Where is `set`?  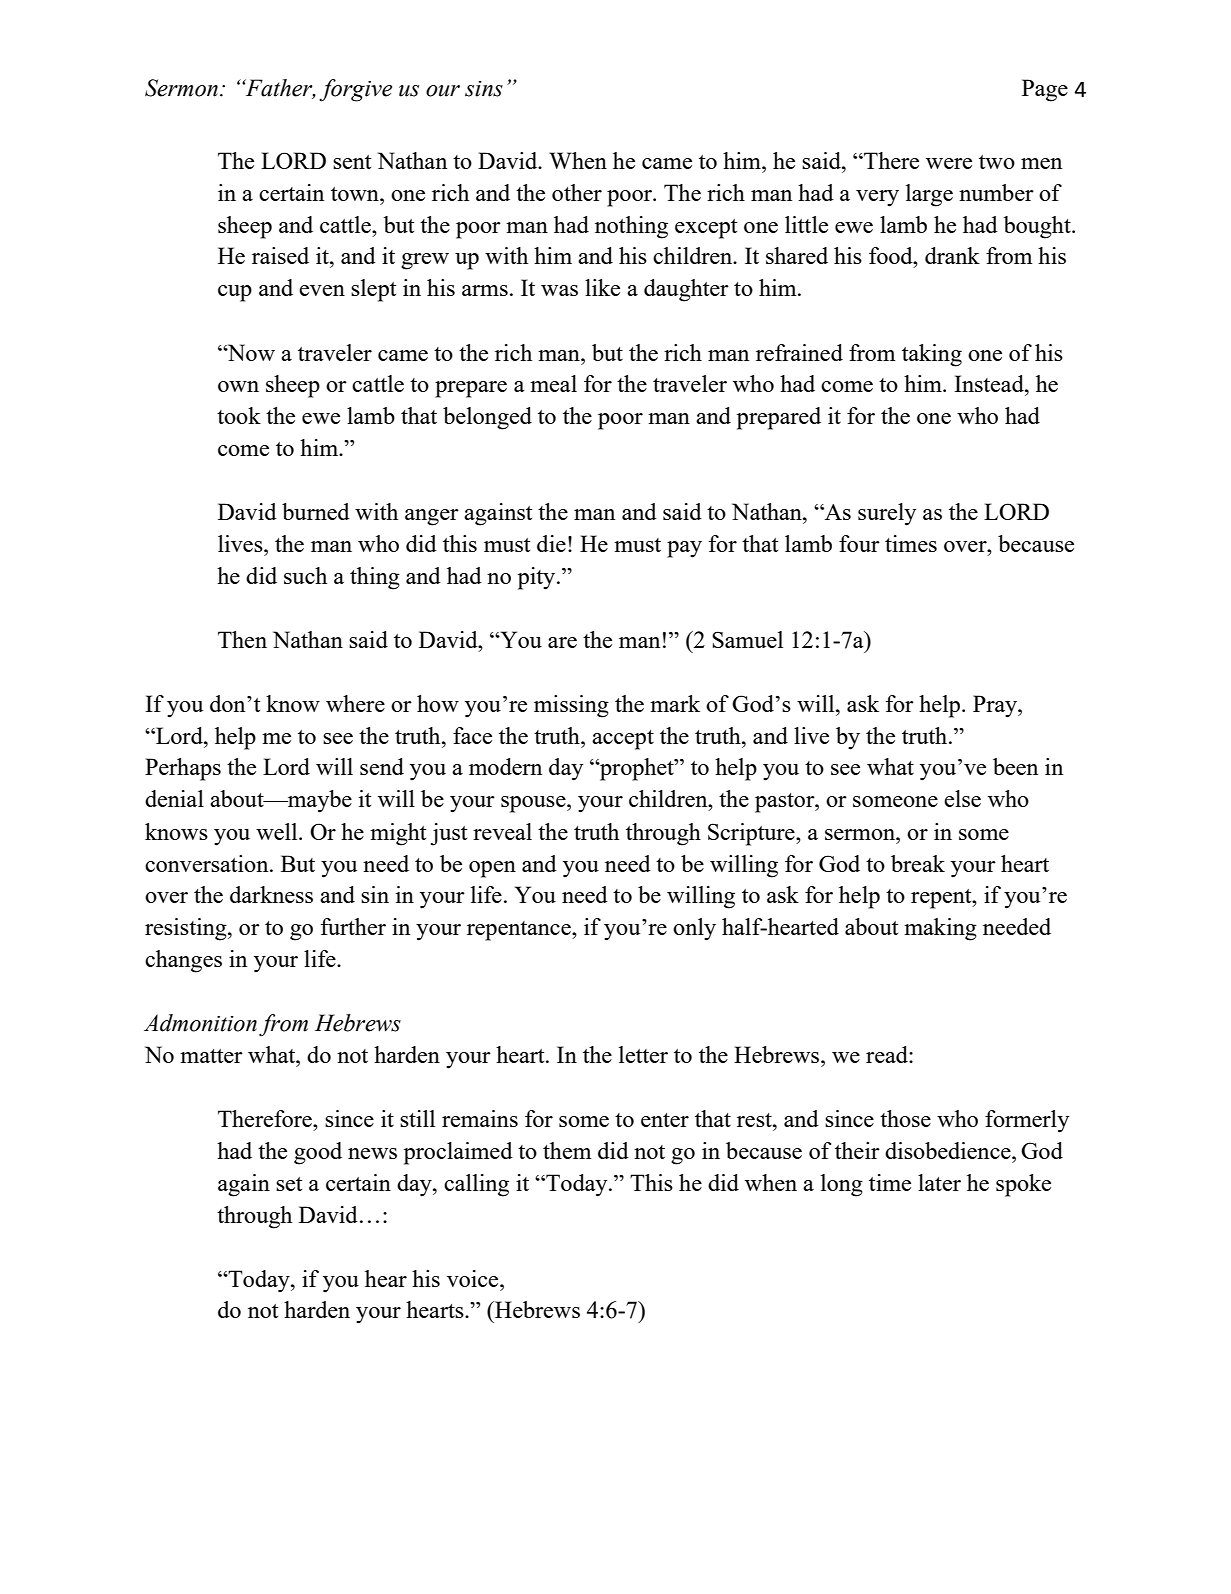
set is located at coordinates (289, 1184).
